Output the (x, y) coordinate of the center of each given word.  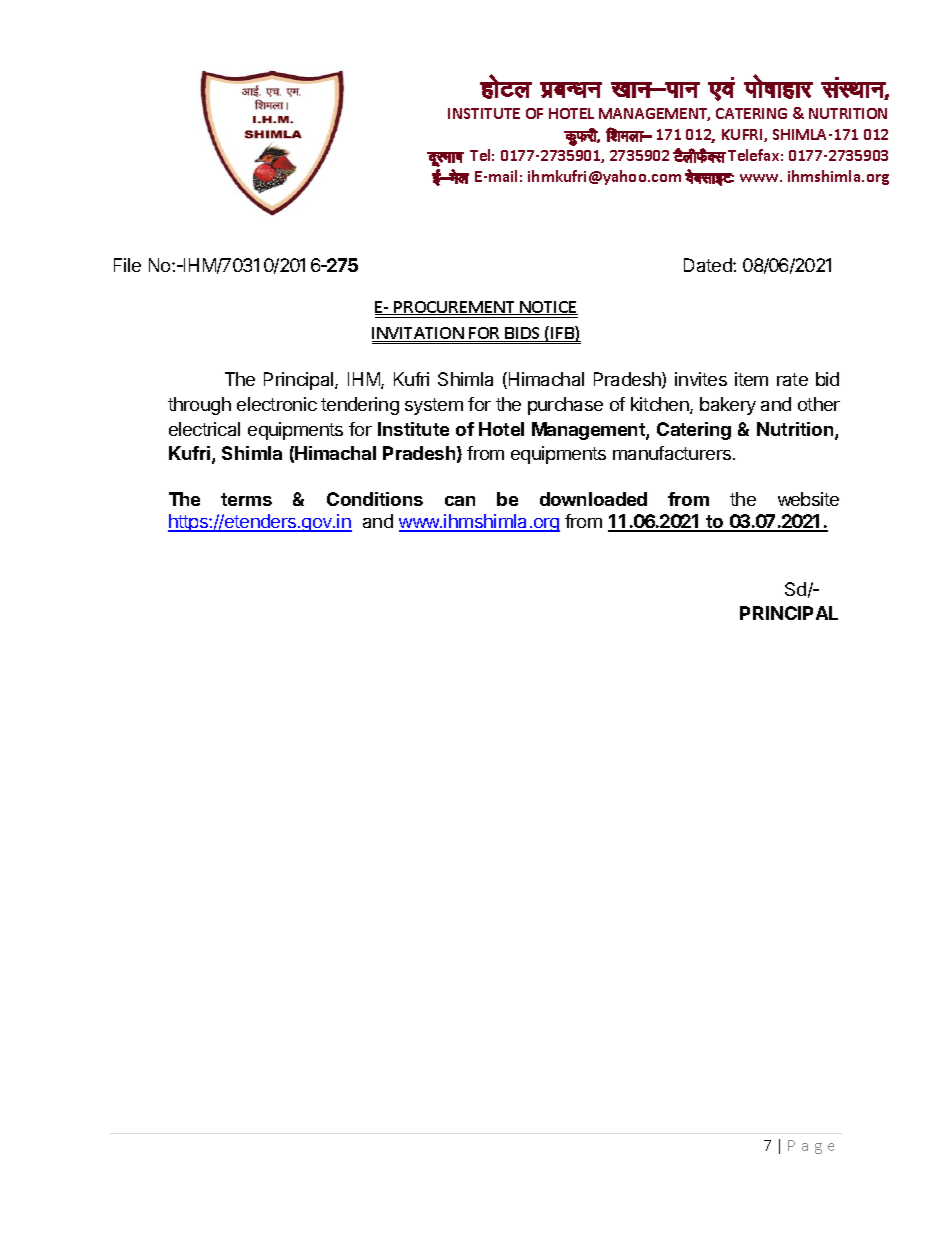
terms (246, 499)
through (199, 406)
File (127, 265)
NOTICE (548, 308)
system (434, 406)
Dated (709, 265)
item (751, 379)
